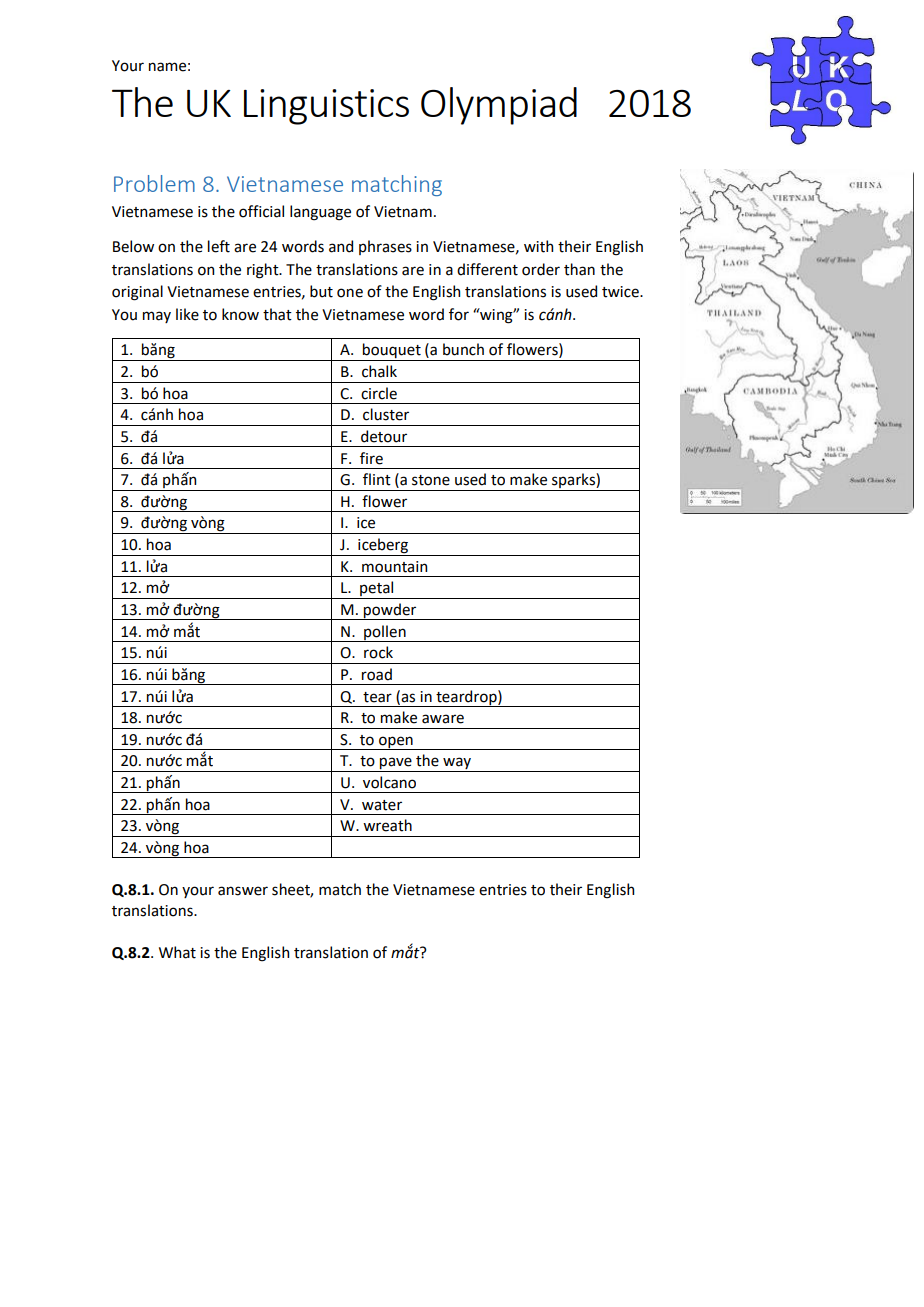  I want to click on road, so click(377, 674).
